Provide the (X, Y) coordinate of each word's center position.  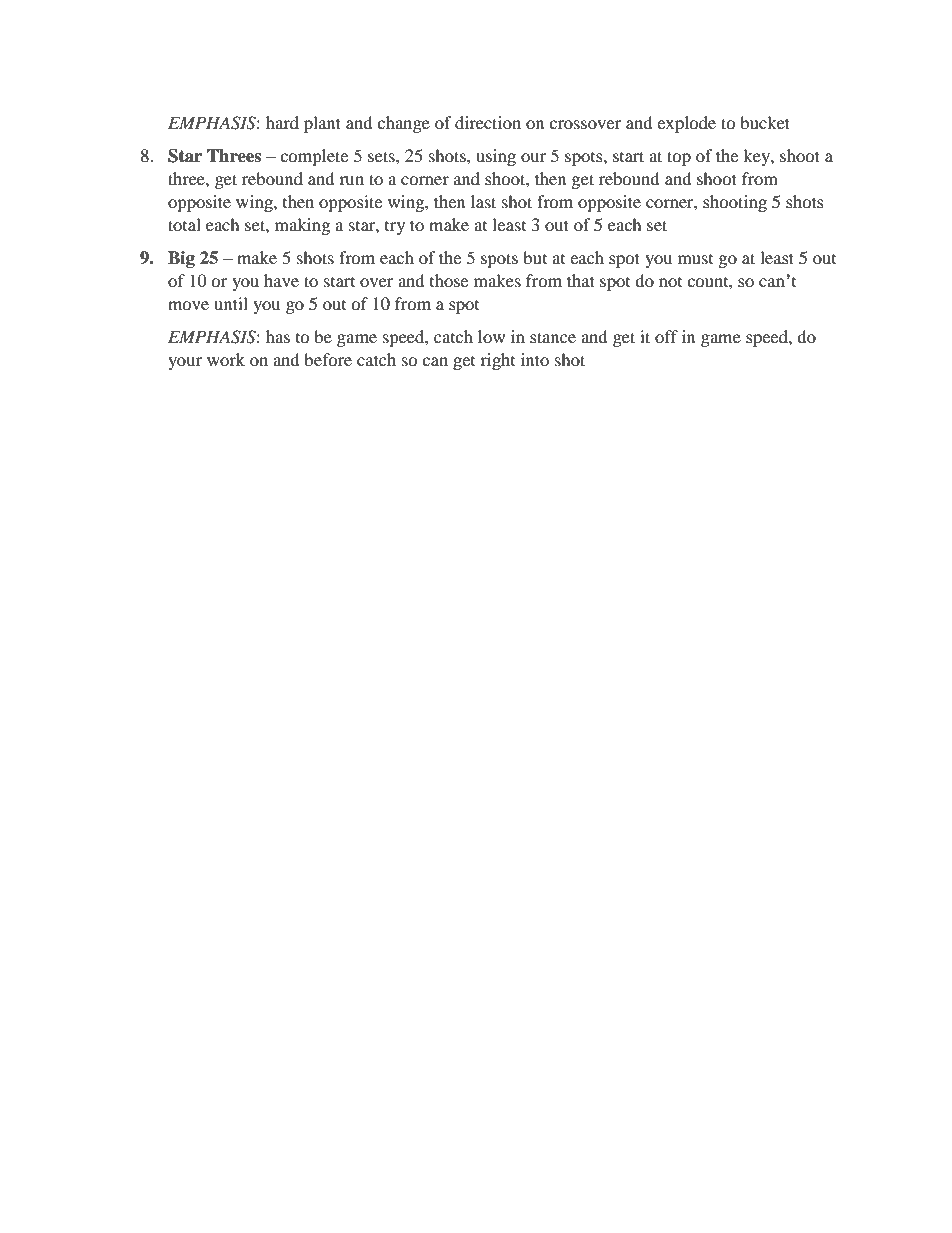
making (302, 226)
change (403, 124)
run (351, 180)
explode (686, 124)
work (226, 359)
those (449, 280)
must (695, 259)
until (231, 303)
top (679, 158)
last (483, 201)
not (670, 282)
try (395, 228)
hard (282, 122)
